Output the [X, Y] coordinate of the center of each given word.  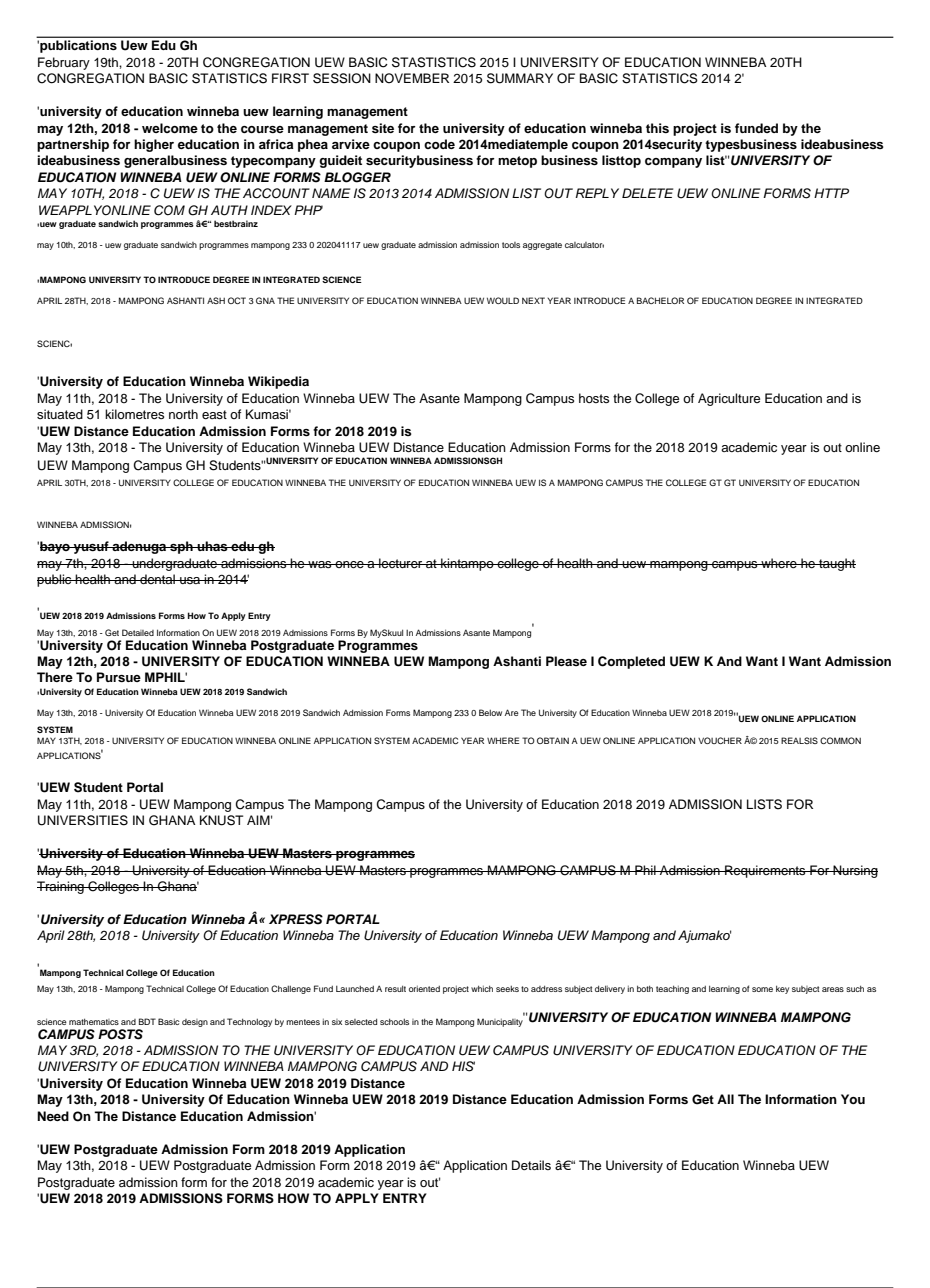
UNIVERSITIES [83, 820]
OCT [237, 300]
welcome [170, 128]
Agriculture [729, 399]
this [657, 128]
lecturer [401, 563]
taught [836, 564]
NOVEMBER [412, 78]
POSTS [120, 1034]
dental [157, 579]
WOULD [503, 300]
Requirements [765, 871]
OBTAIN [553, 740]
